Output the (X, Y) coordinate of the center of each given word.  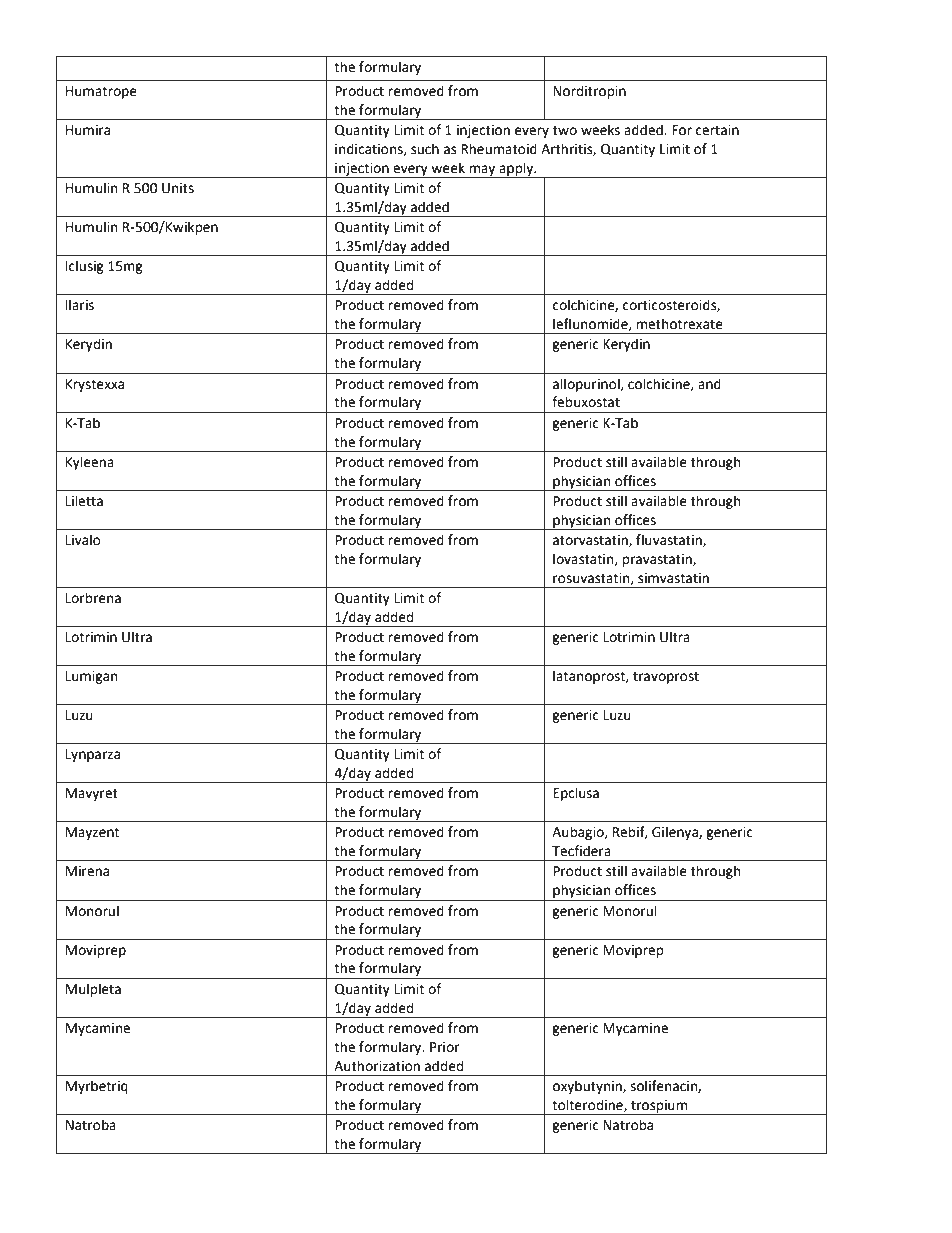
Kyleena (90, 463)
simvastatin (673, 578)
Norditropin (589, 92)
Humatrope (101, 92)
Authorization (377, 1066)
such (425, 149)
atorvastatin (591, 541)
